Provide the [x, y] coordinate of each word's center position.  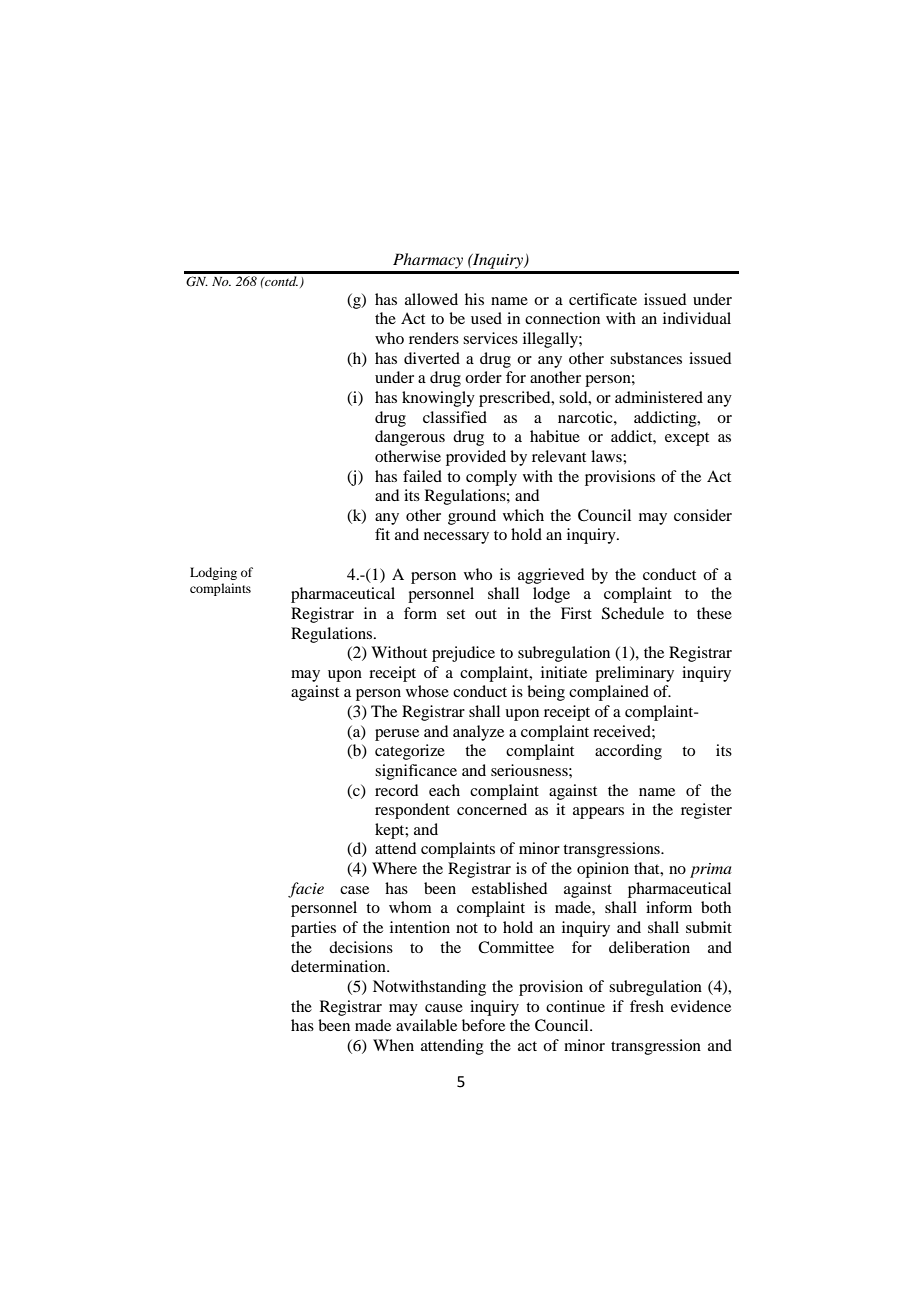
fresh [647, 1006]
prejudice [463, 654]
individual [697, 318]
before [483, 1025]
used [486, 318]
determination [339, 966]
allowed [431, 299]
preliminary [634, 674]
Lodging [213, 573]
